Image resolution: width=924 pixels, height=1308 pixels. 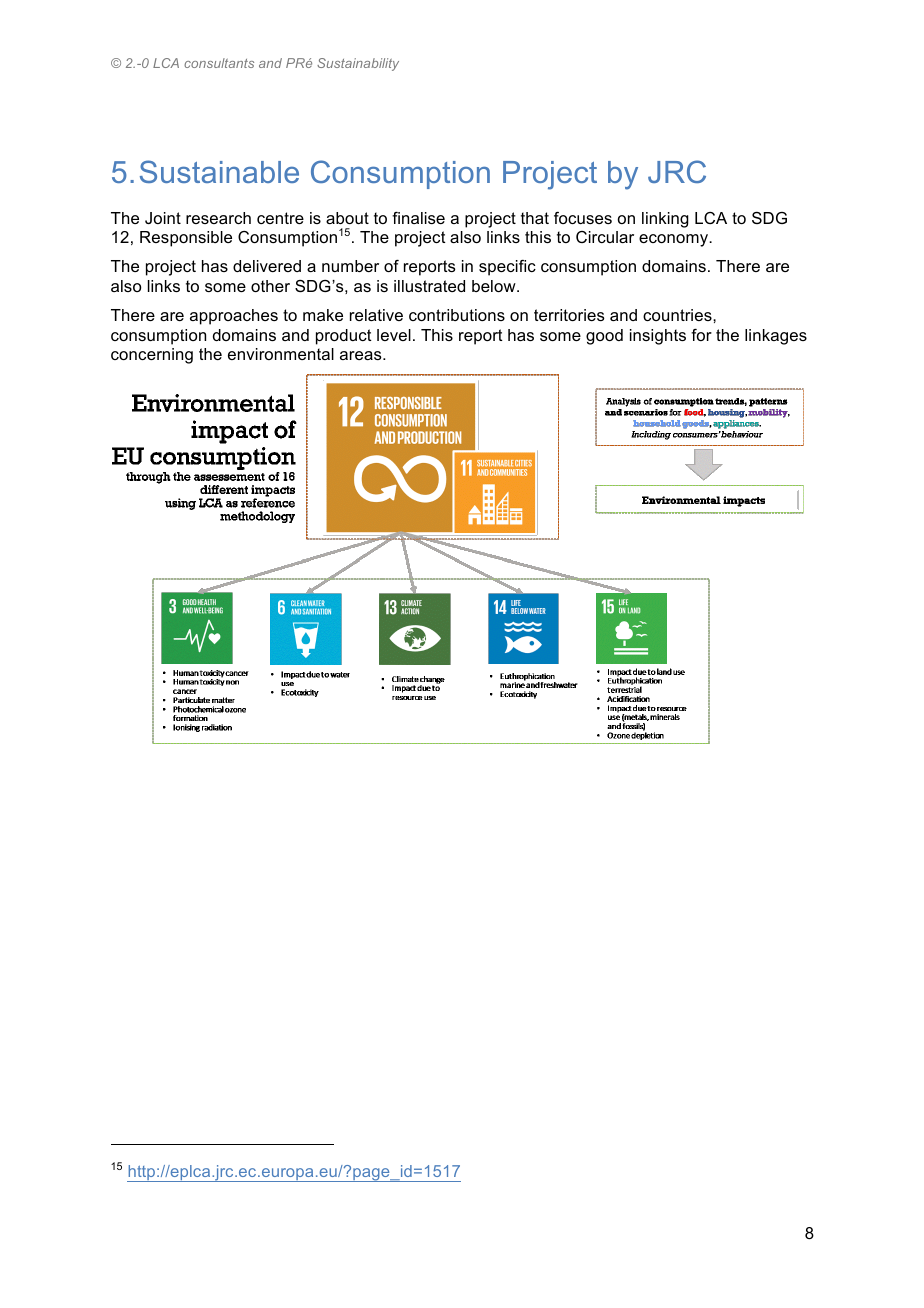 What do you see at coordinates (281, 354) in the screenshot?
I see `environmental` at bounding box center [281, 354].
